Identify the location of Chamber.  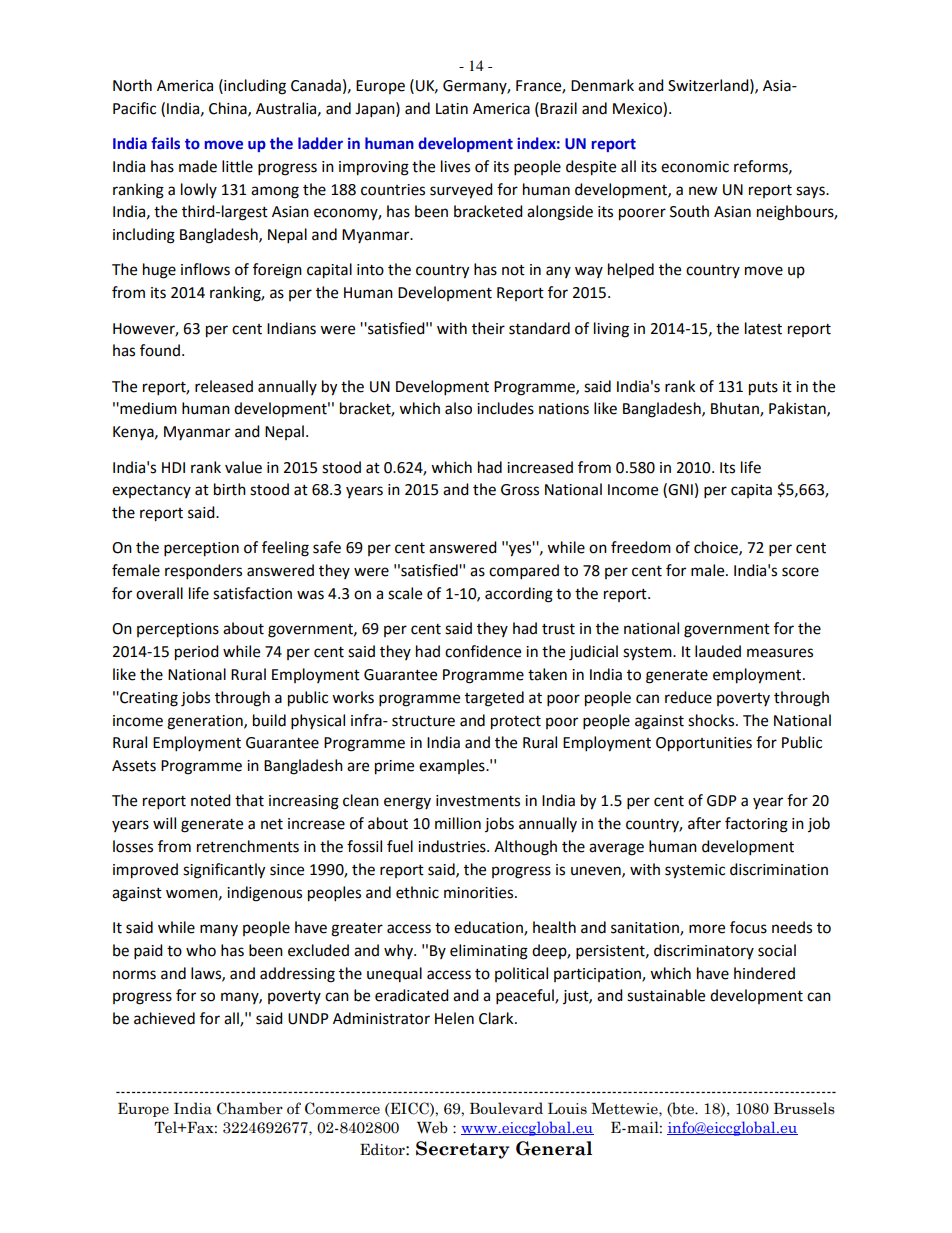
(250, 1108).
